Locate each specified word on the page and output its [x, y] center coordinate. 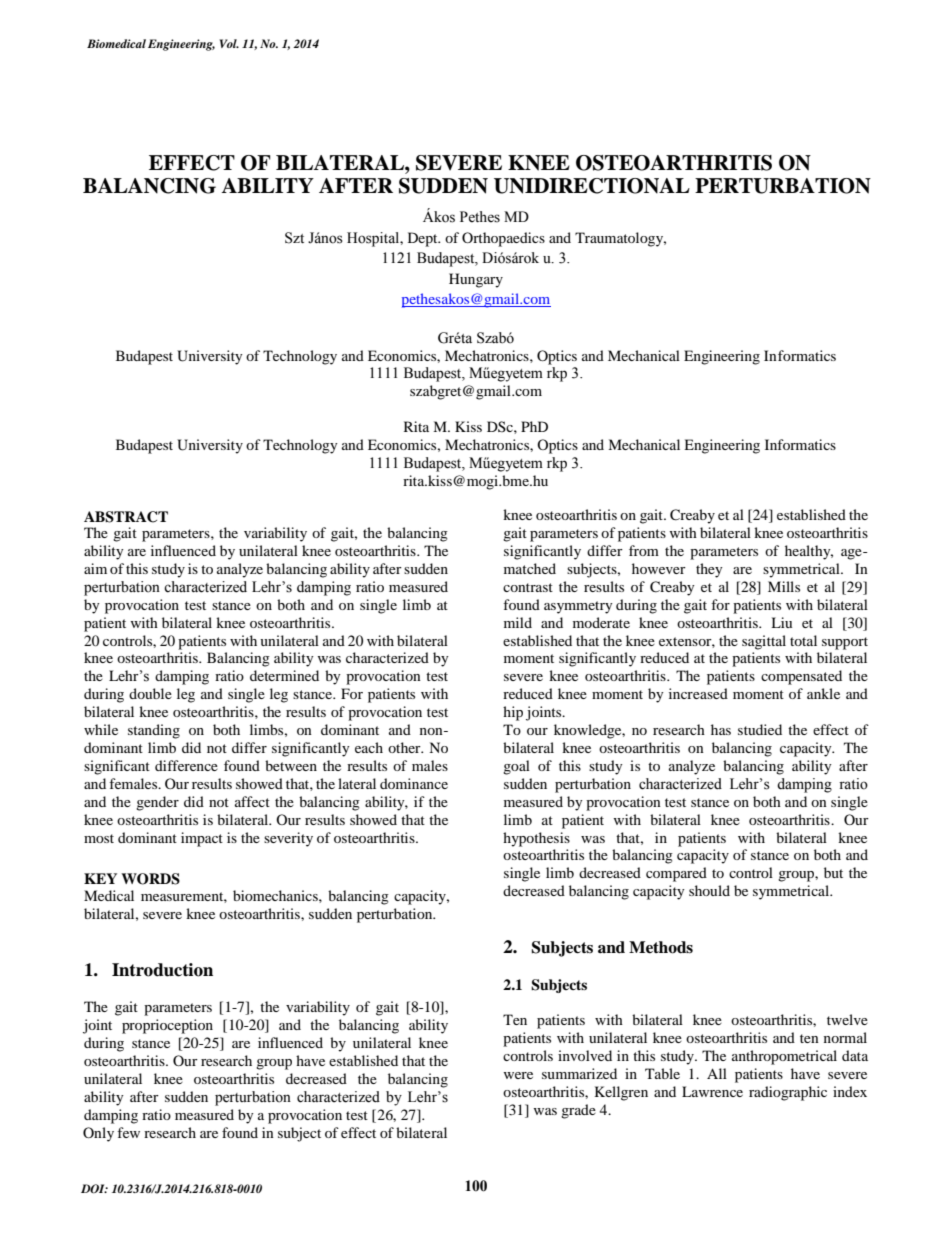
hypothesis [536, 839]
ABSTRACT [126, 517]
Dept [424, 239]
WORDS [150, 879]
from [644, 550]
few [128, 1132]
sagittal [764, 642]
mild [518, 622]
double [150, 693]
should [709, 890]
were [518, 1075]
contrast [528, 587]
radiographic [788, 1093]
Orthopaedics [503, 239]
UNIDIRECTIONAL [592, 186]
